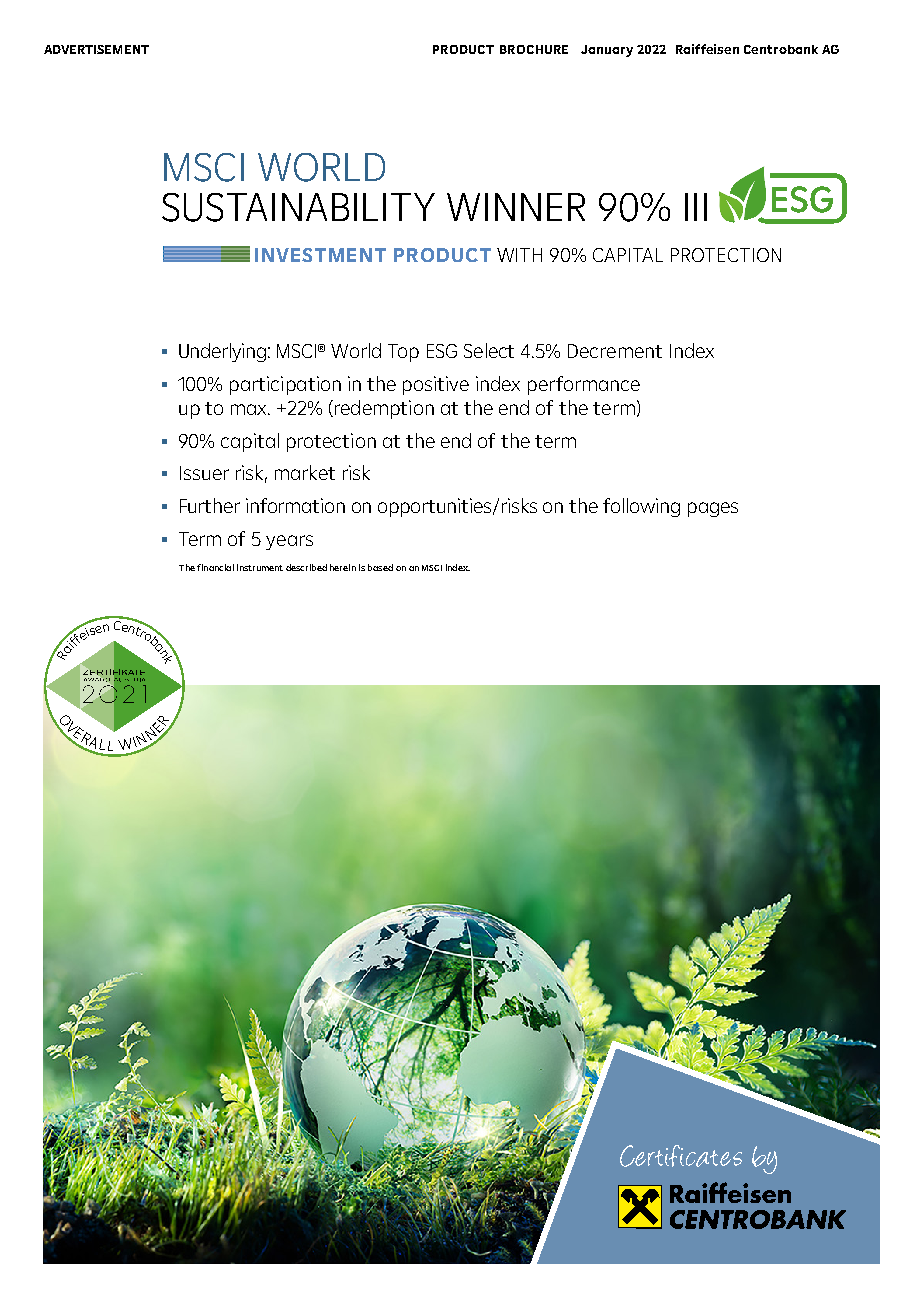  Describe the element at coordinates (96, 49) in the screenshot. I see `ADVERTISEMENT` at that location.
